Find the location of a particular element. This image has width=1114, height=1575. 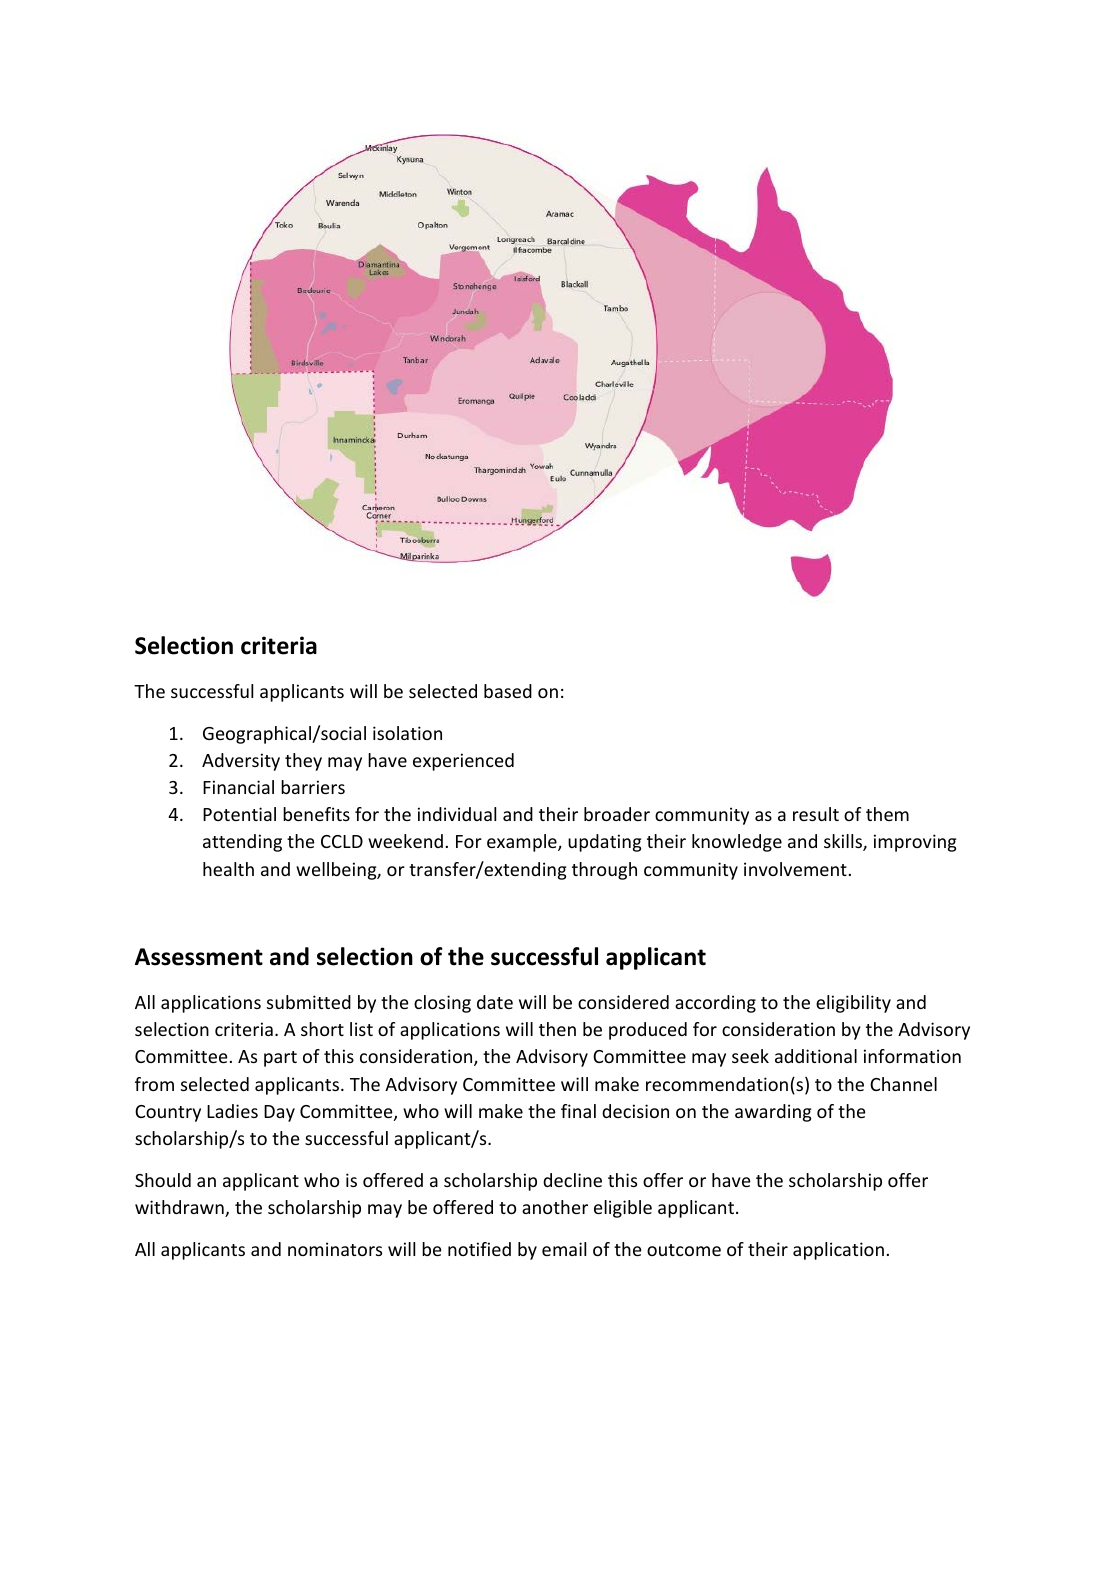

part is located at coordinates (280, 1059).
